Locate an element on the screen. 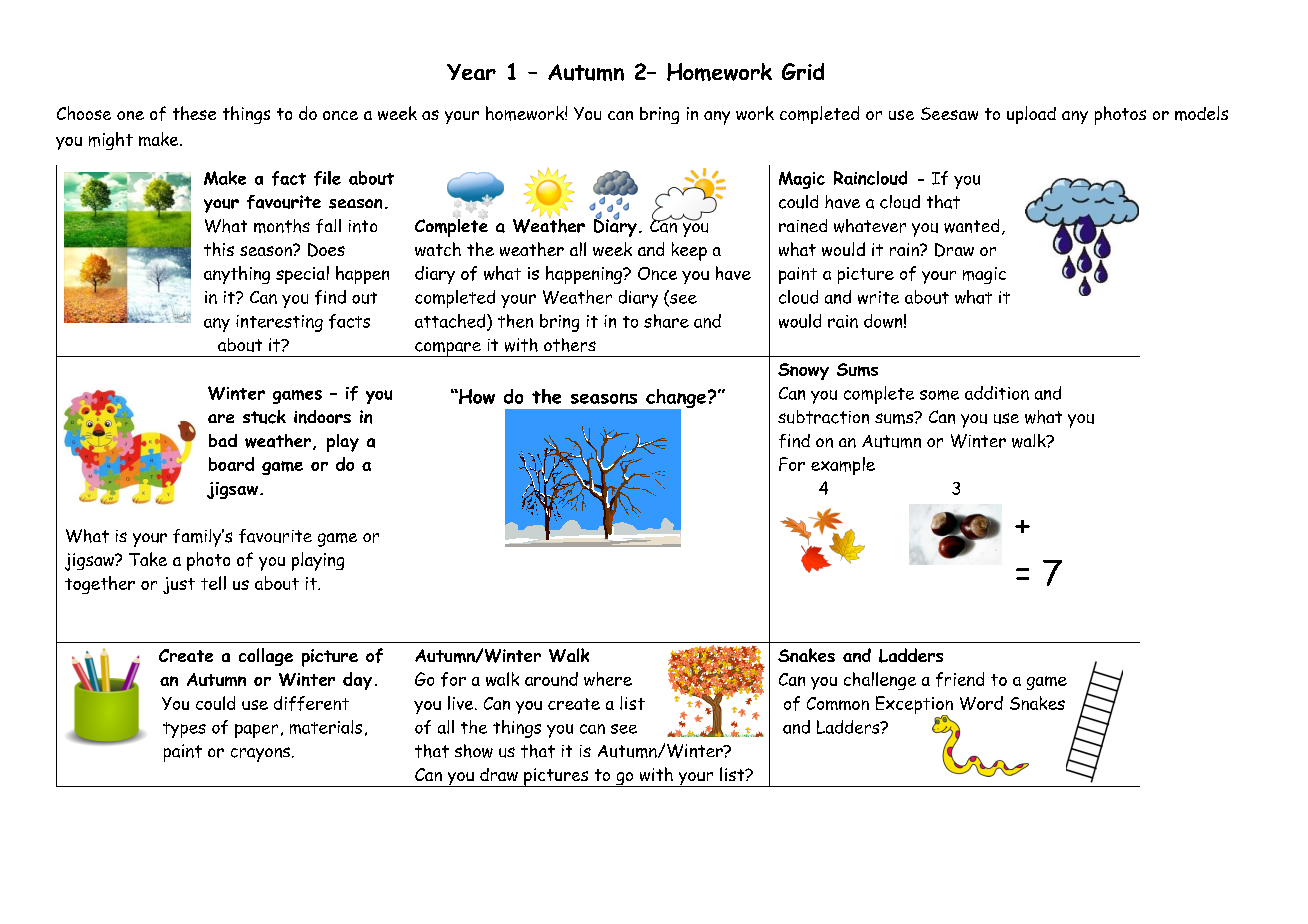 This screenshot has height=924, width=1308. where is located at coordinates (608, 679).
